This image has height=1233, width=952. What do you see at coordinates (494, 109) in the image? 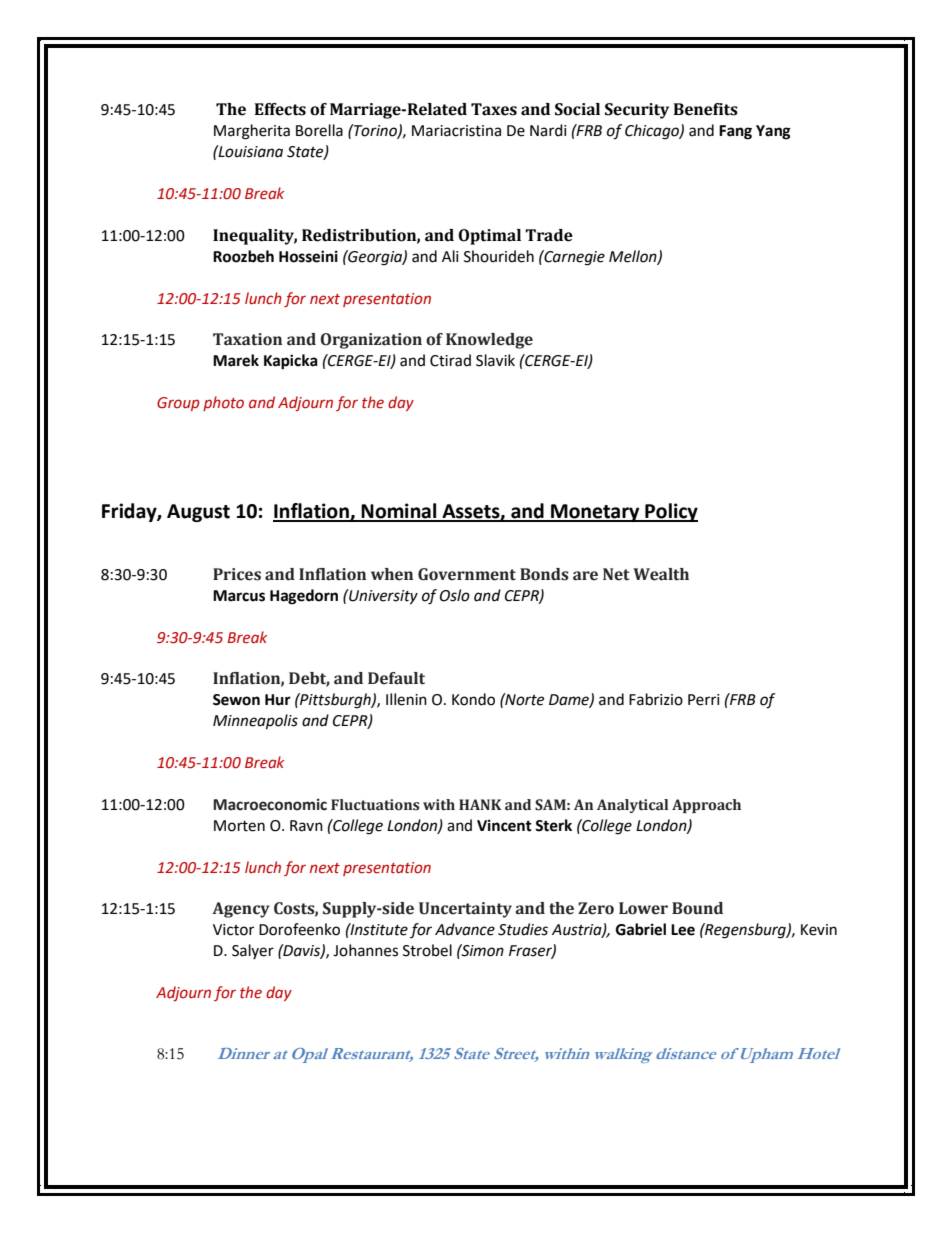
I see `Taxes` at bounding box center [494, 109].
